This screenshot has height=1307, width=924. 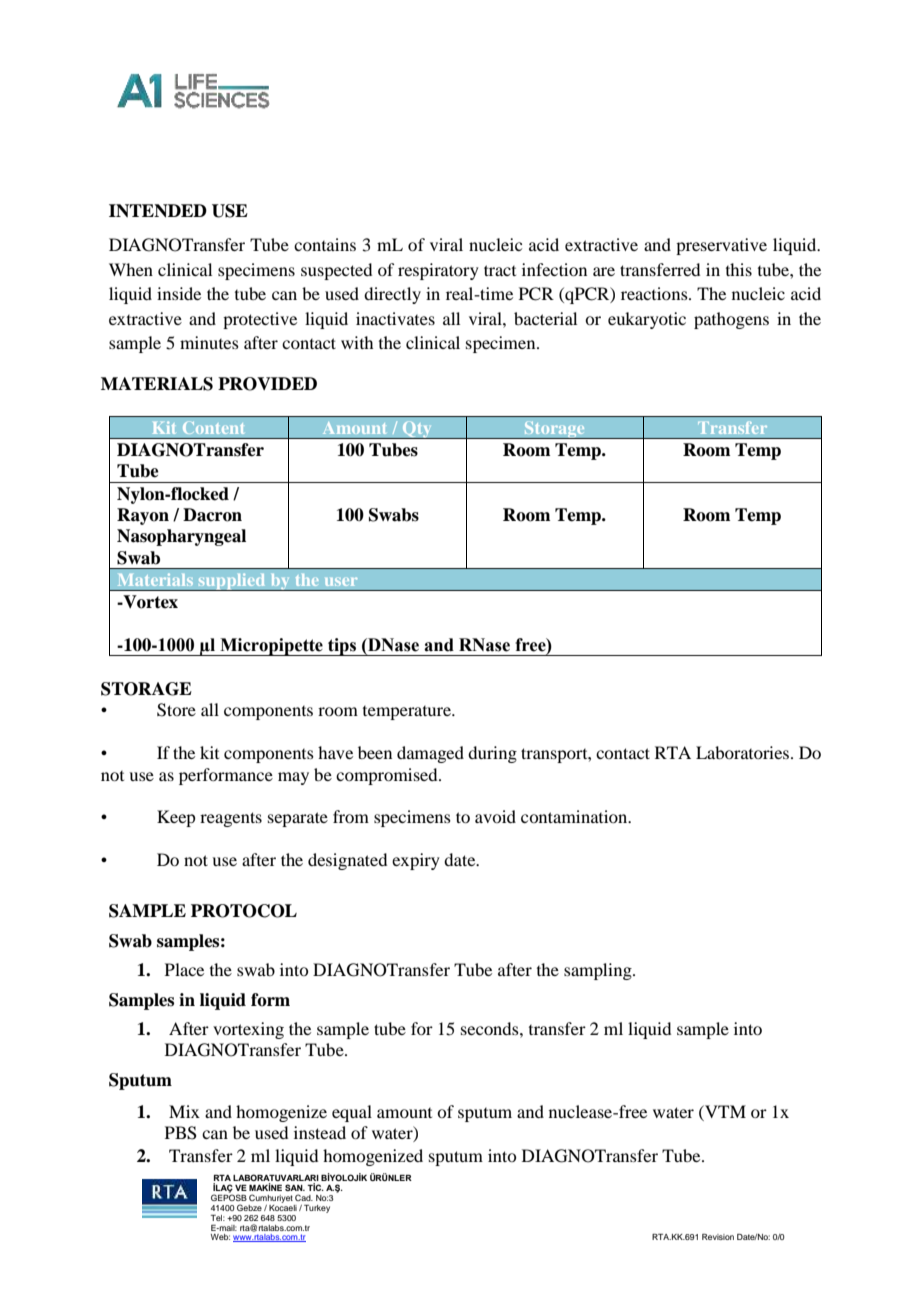 I want to click on Tel, so click(x=218, y=1218).
